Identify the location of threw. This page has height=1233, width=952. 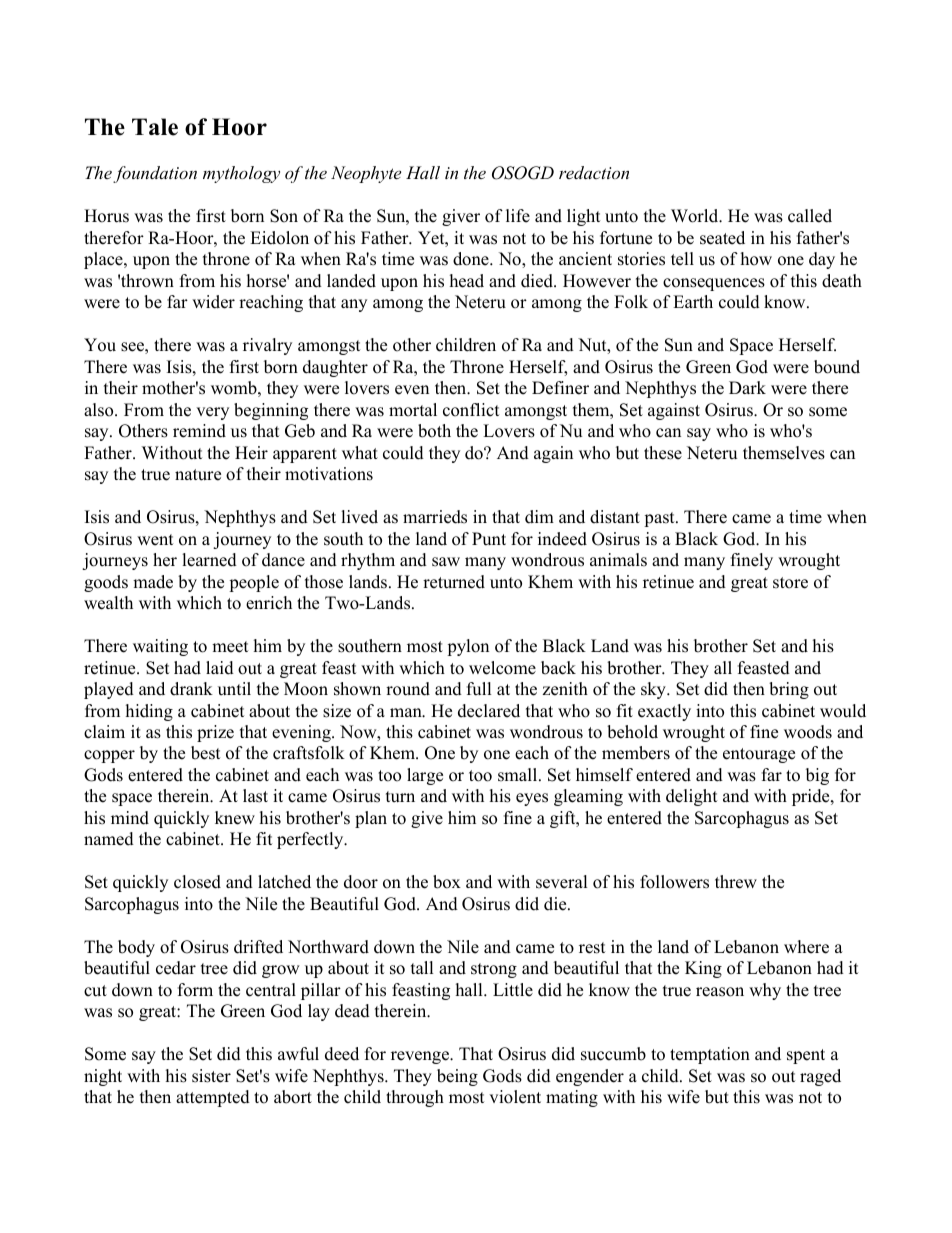
(736, 882).
